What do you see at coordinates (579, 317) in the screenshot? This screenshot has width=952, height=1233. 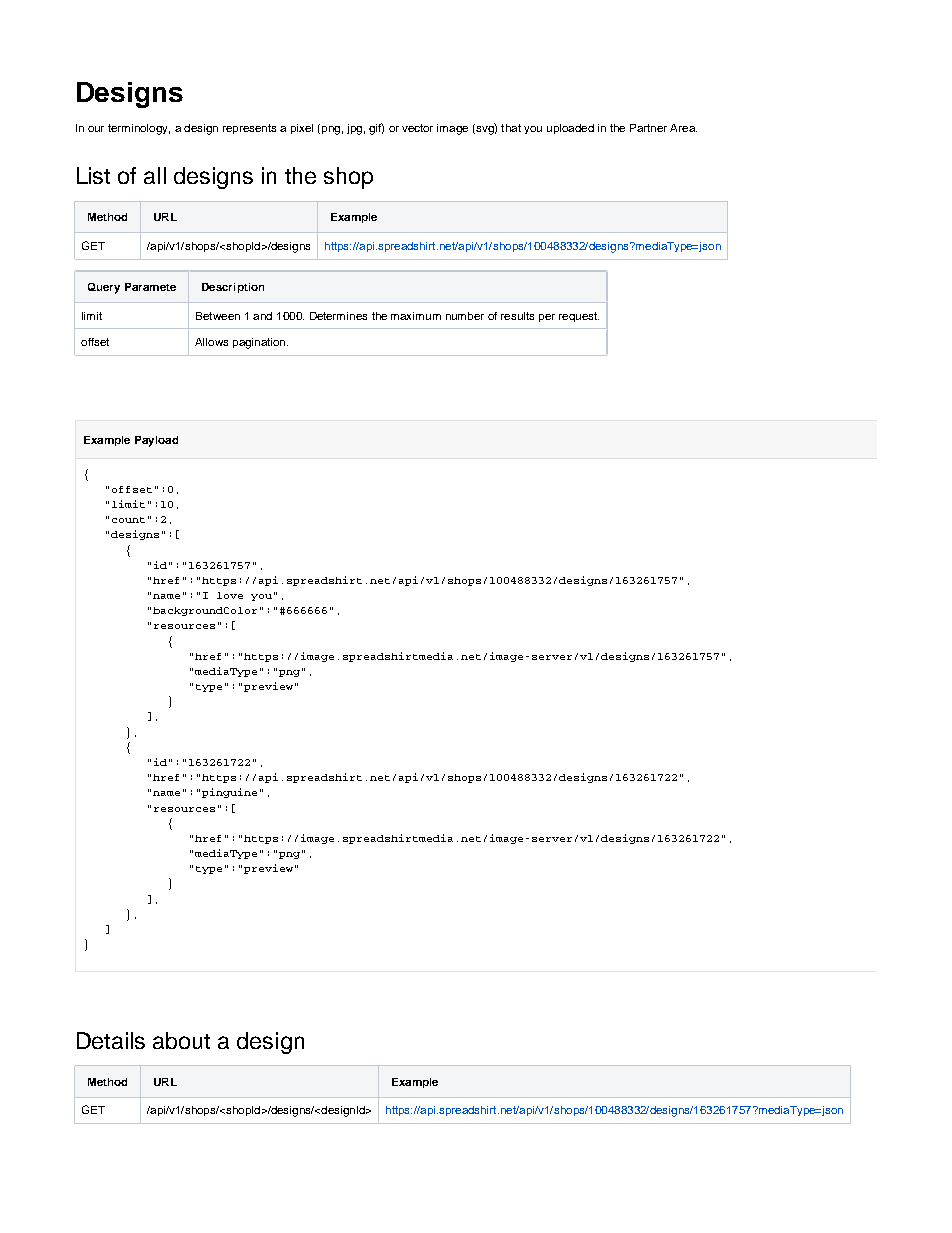 I see `request` at bounding box center [579, 317].
